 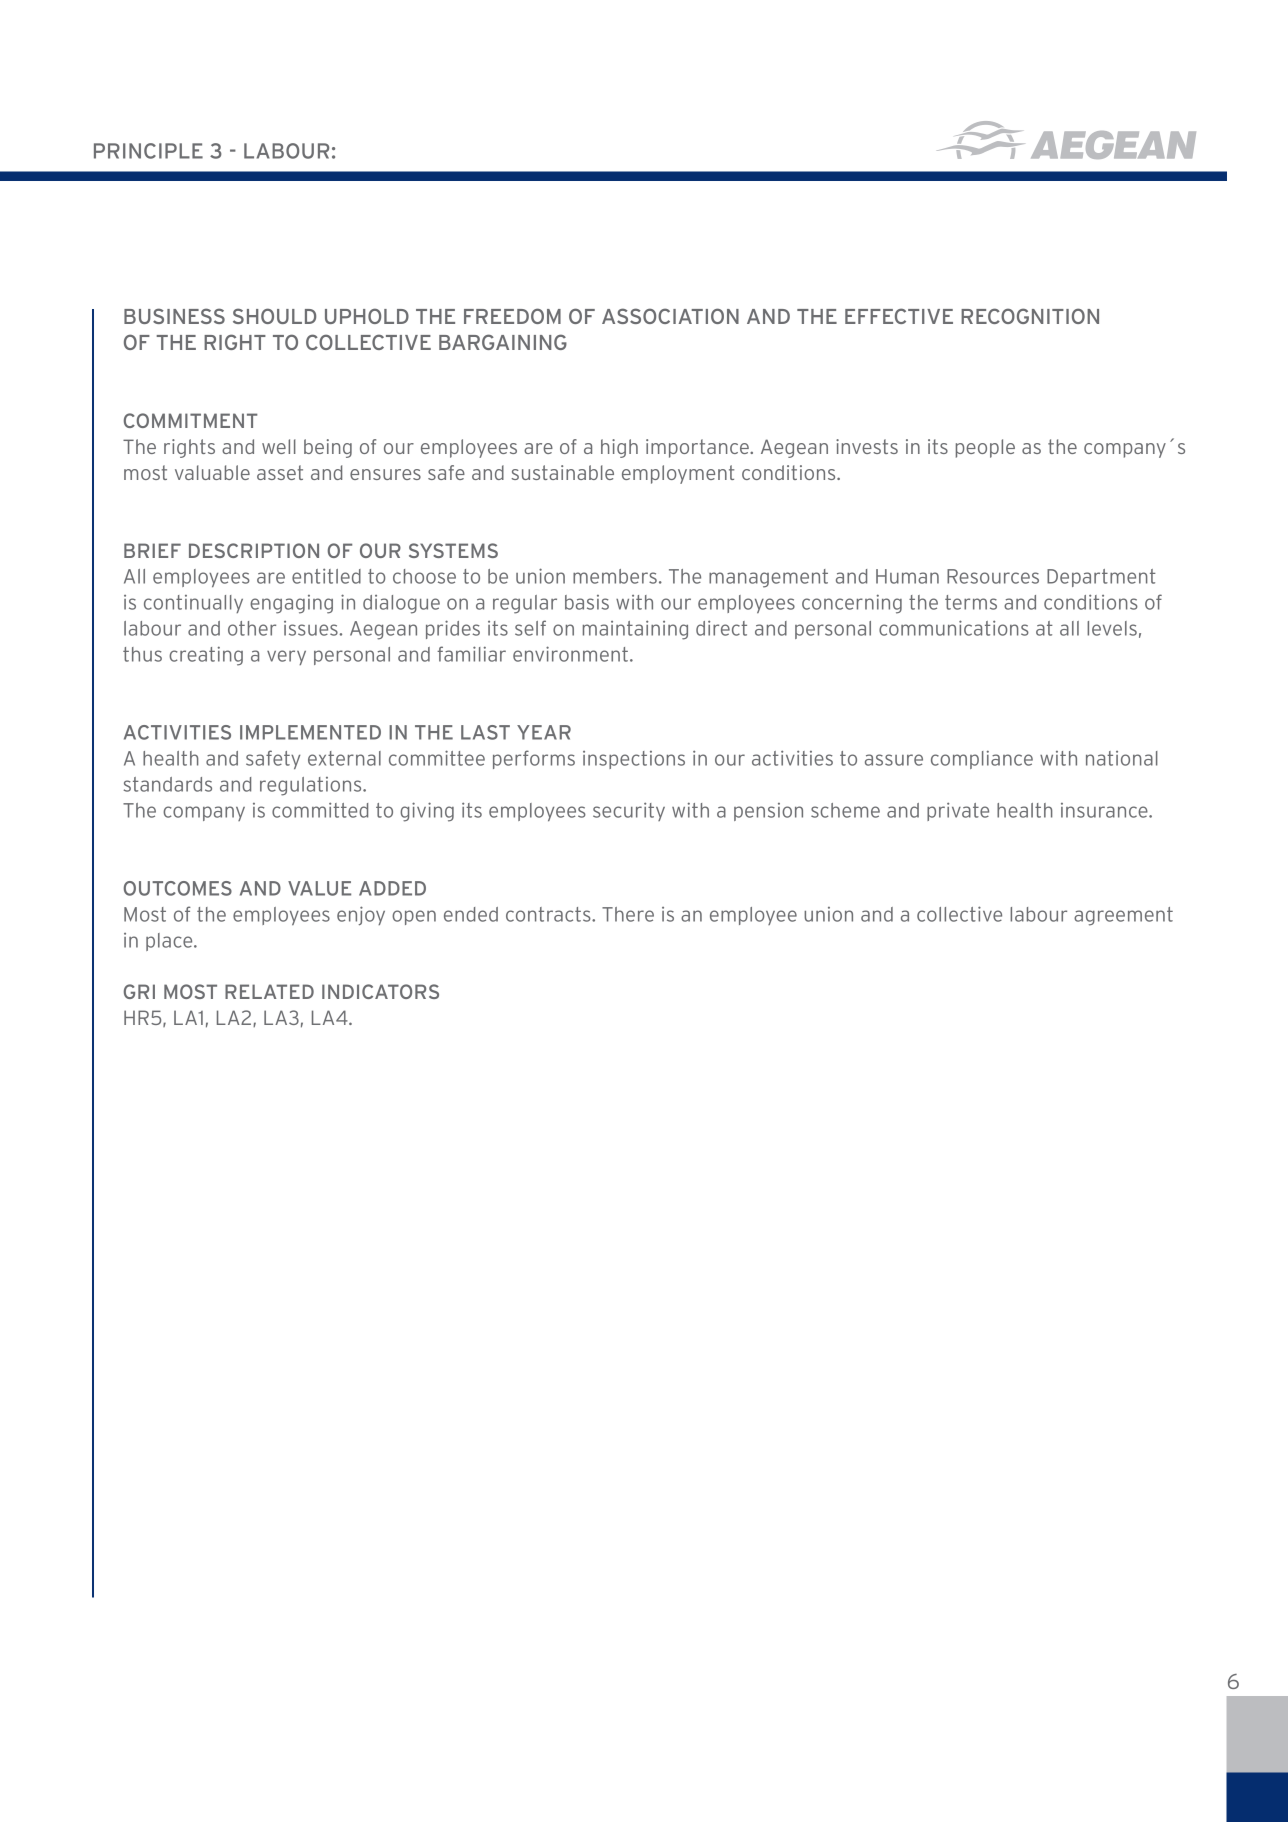 I want to click on RELATED, so click(x=269, y=991).
